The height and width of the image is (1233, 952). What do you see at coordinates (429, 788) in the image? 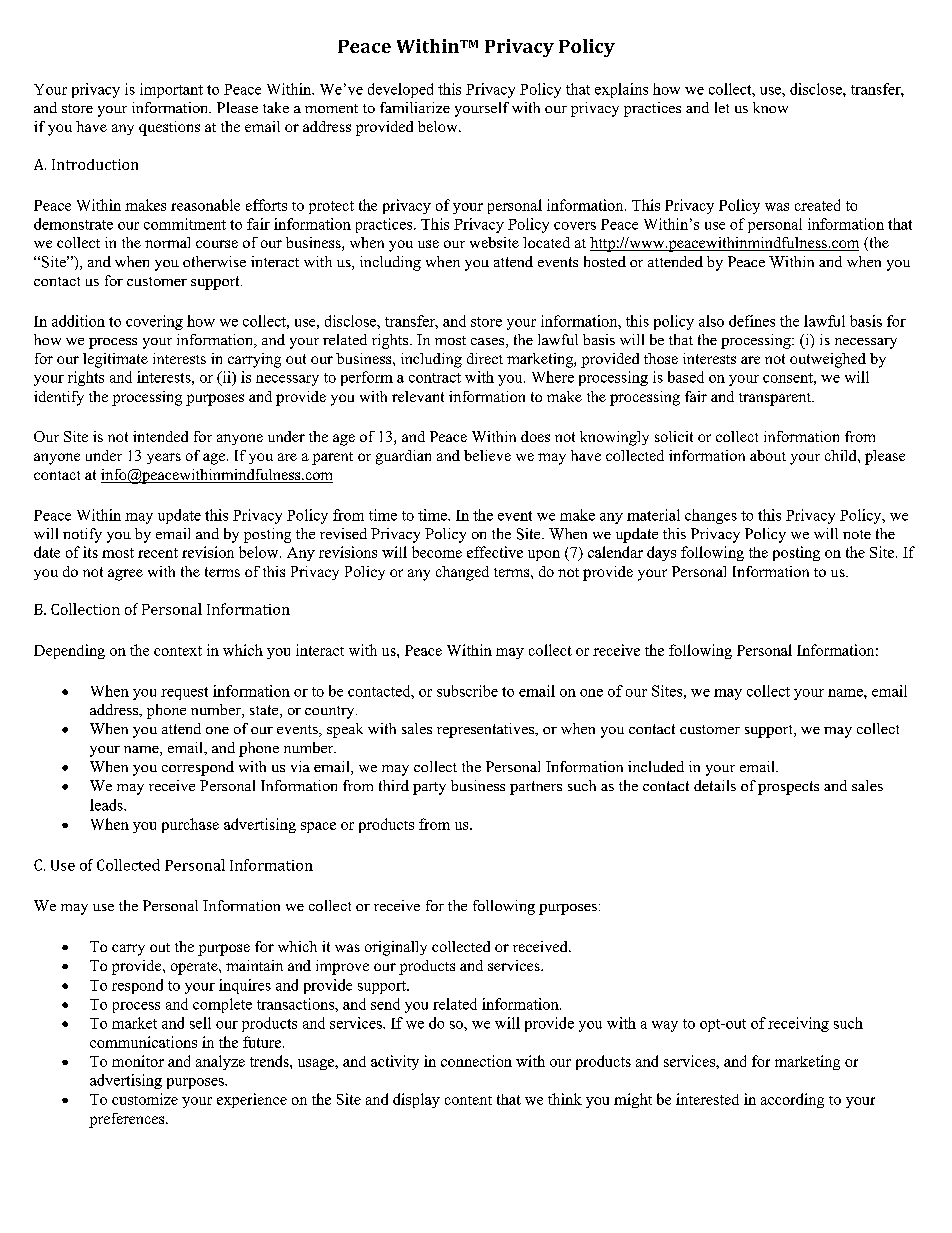
I see `party` at bounding box center [429, 788].
